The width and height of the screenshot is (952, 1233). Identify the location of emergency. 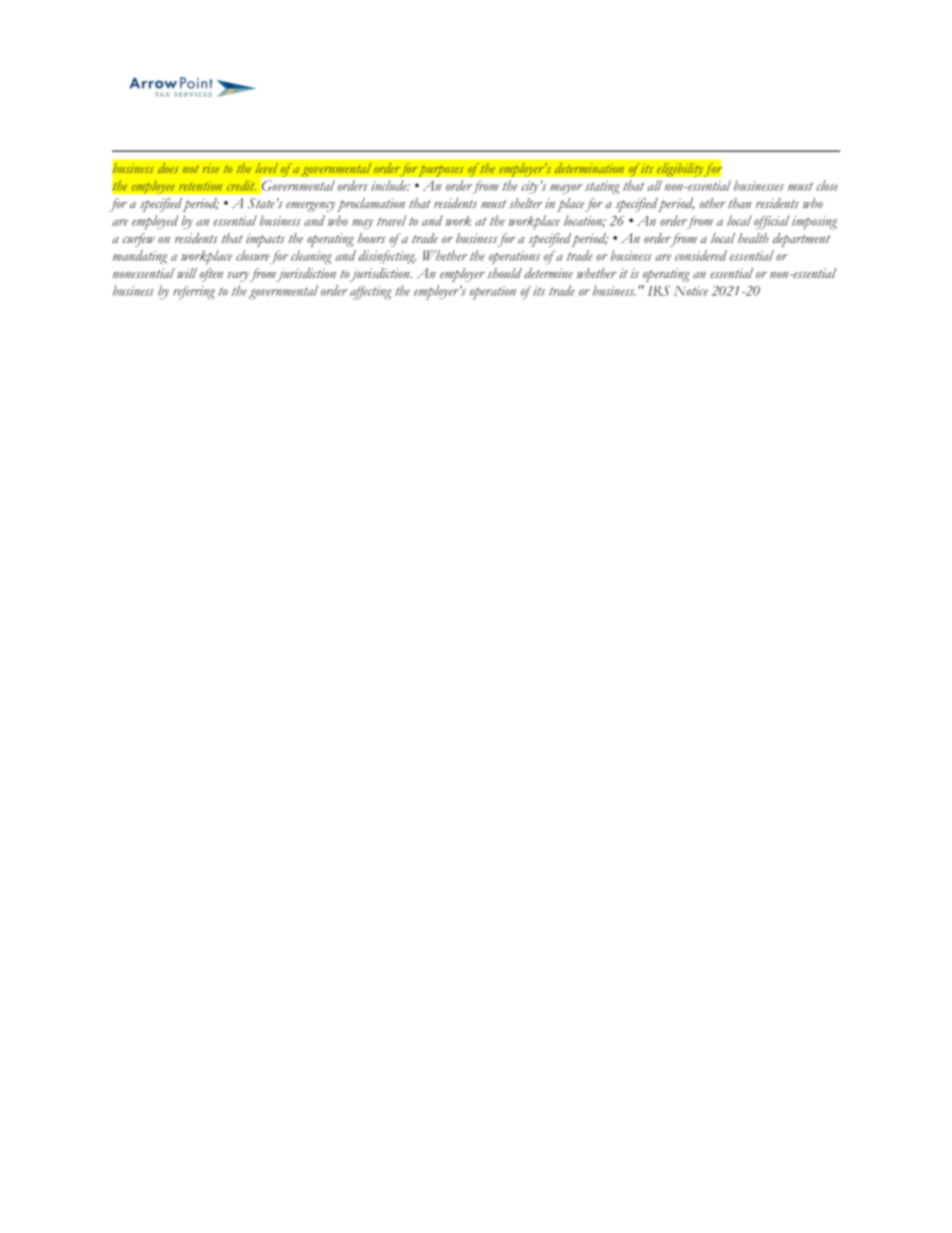
(310, 207).
